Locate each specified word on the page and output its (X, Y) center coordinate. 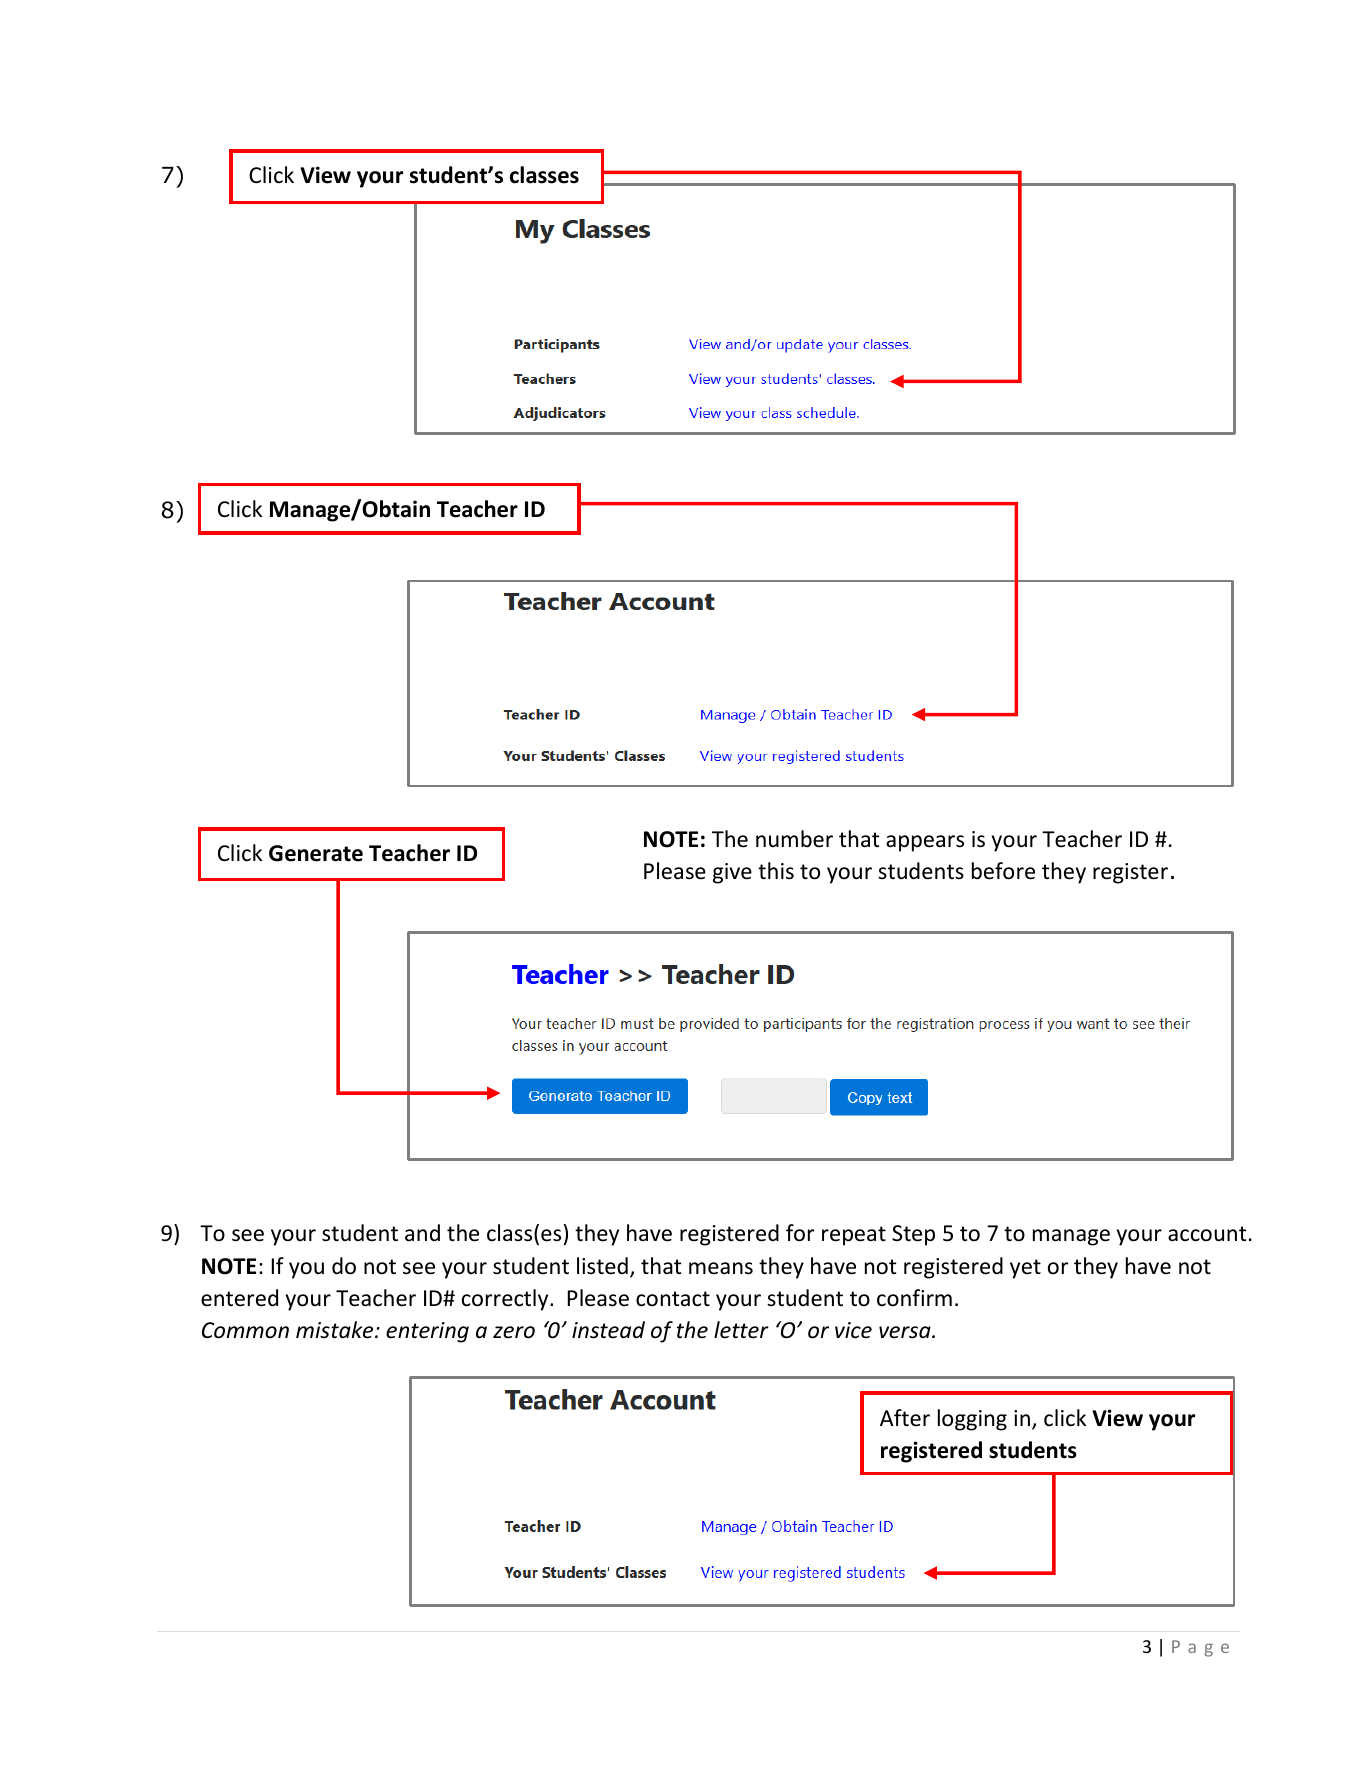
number (794, 839)
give (732, 873)
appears (925, 843)
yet (1025, 1269)
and (422, 1233)
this (776, 871)
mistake (336, 1330)
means (721, 1268)
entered (239, 1298)
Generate (316, 853)
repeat (854, 1236)
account (1207, 1234)
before (1003, 871)
